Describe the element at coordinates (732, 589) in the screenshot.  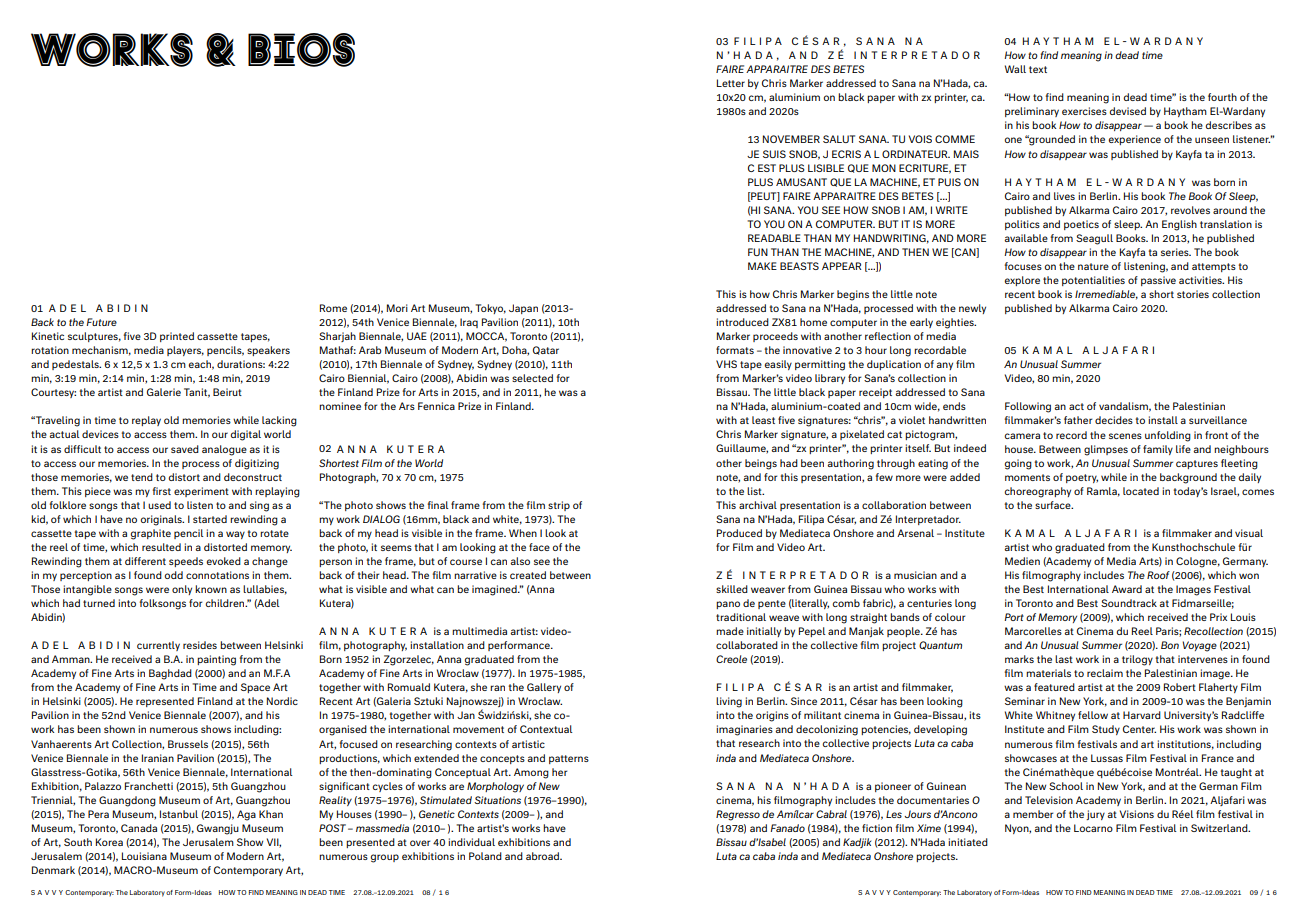
I see `skilled` at that location.
